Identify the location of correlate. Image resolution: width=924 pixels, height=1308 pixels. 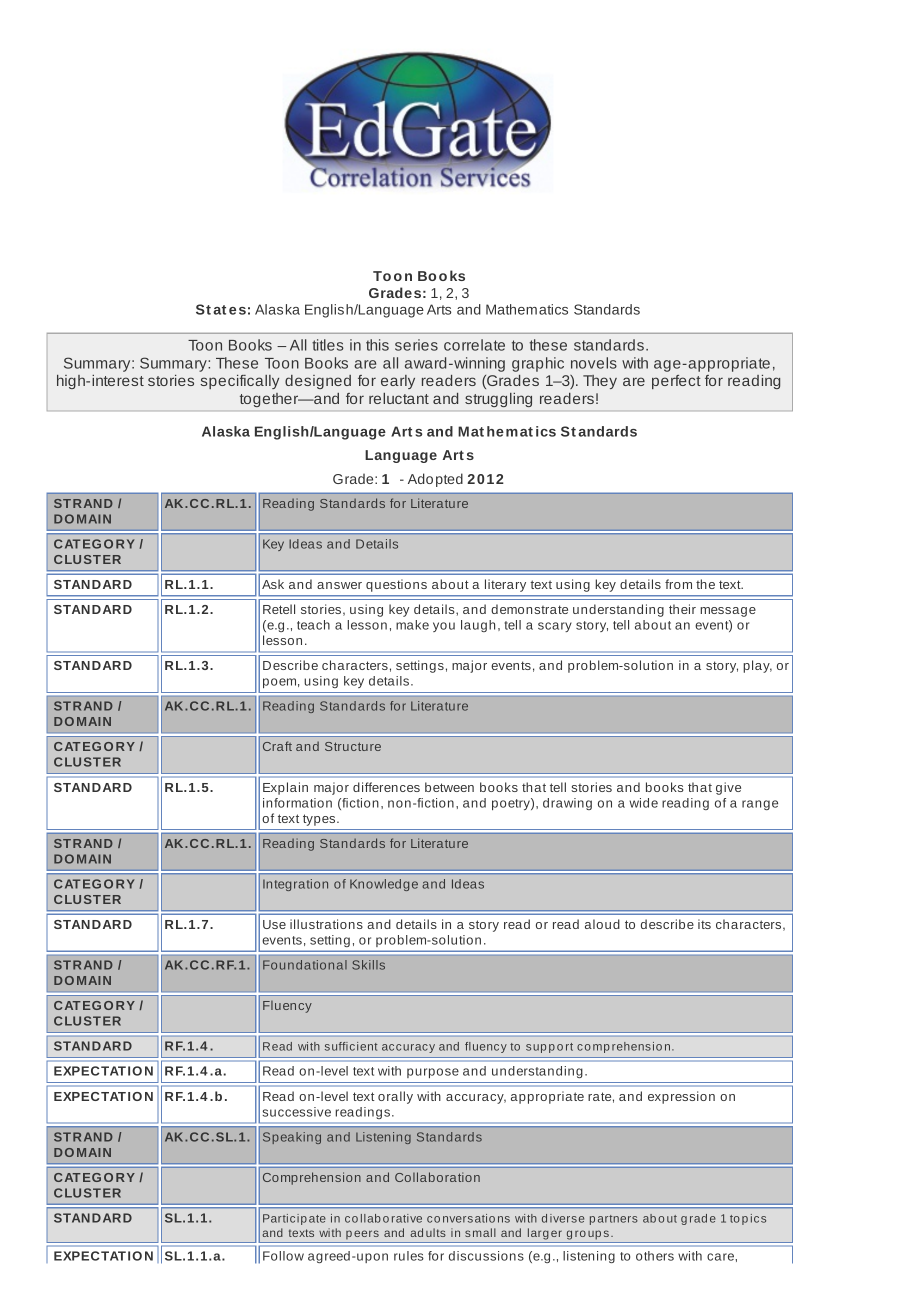
(474, 345).
